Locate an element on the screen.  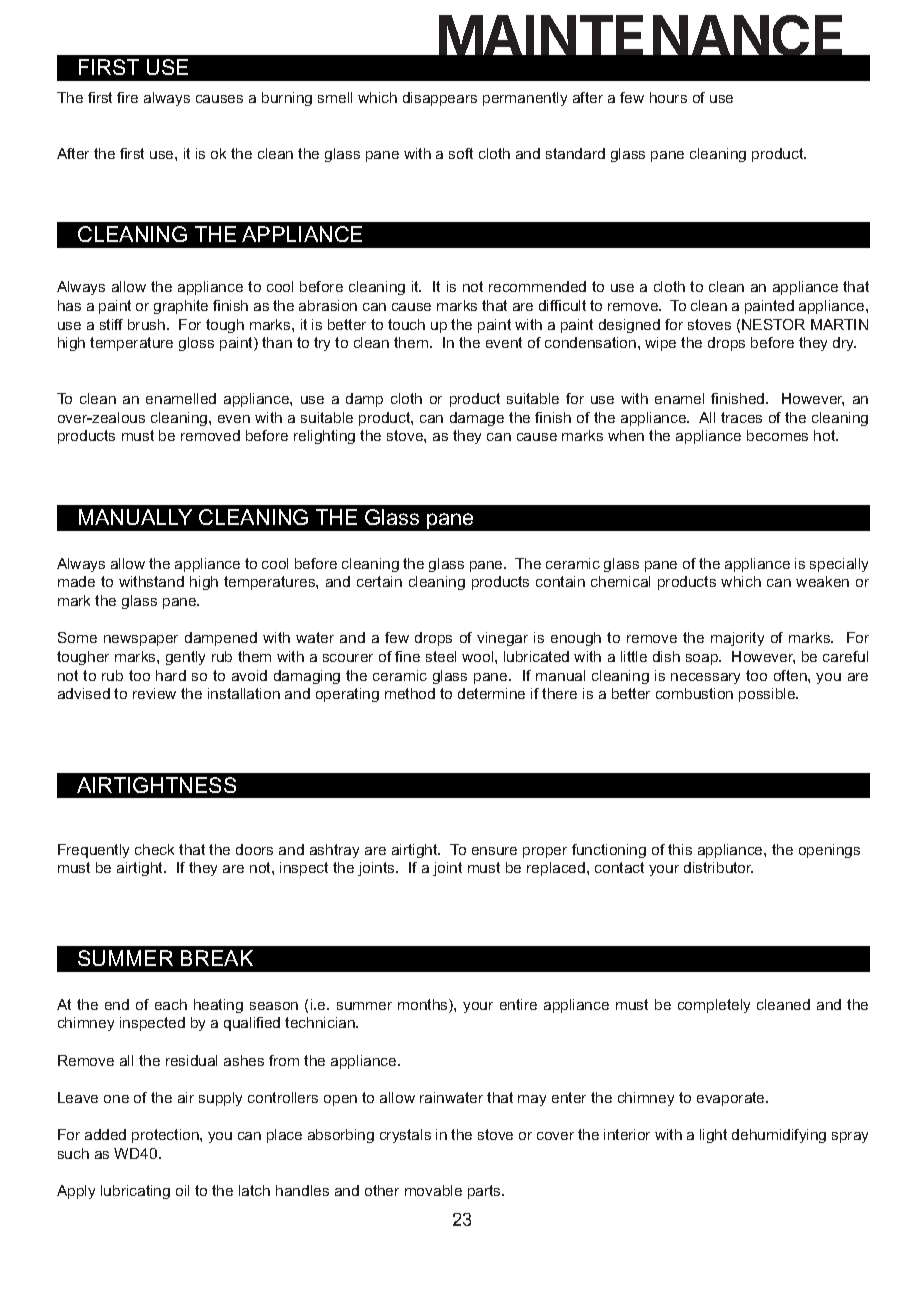
ensure is located at coordinates (494, 851).
